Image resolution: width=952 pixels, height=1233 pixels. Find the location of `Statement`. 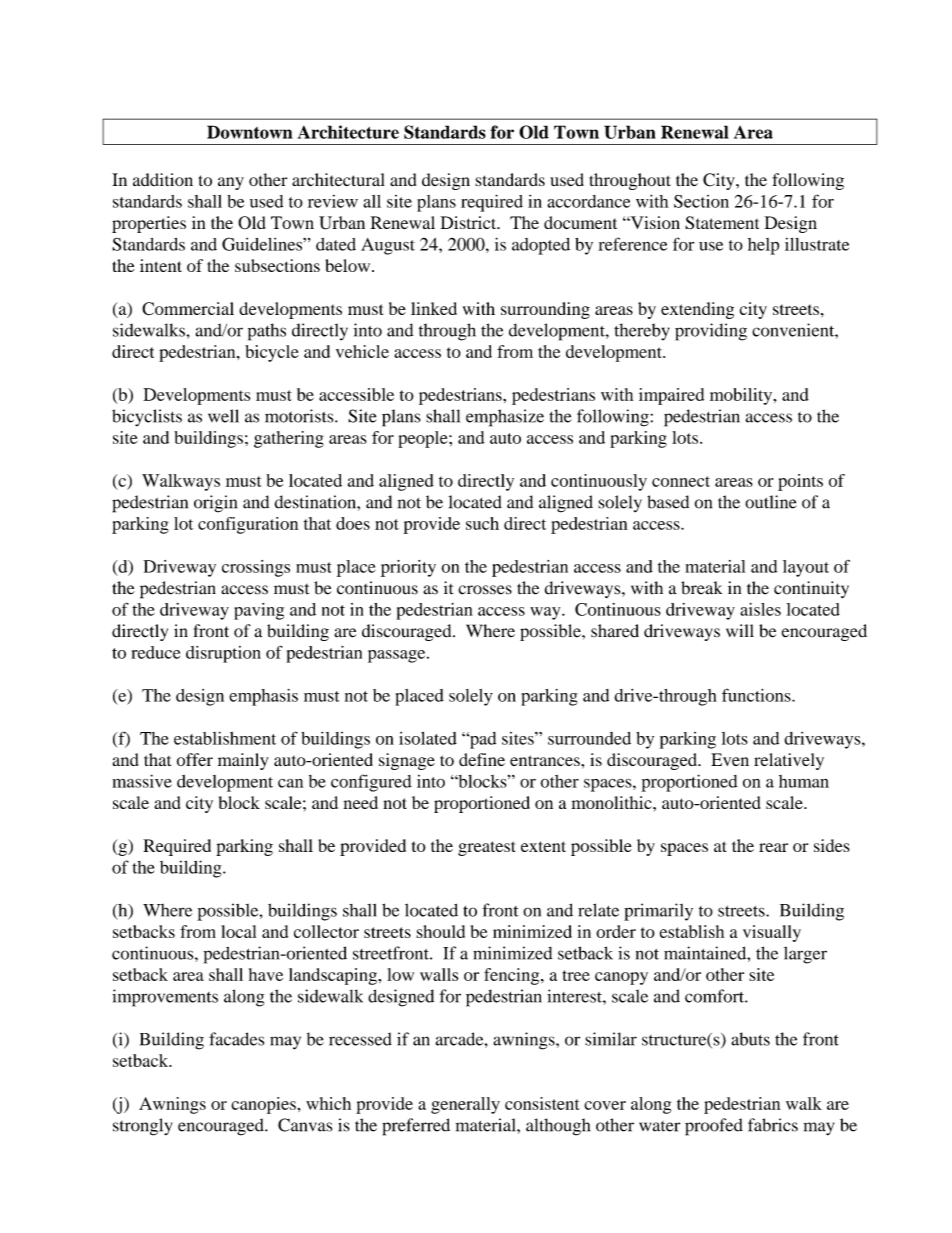

Statement is located at coordinates (722, 223).
